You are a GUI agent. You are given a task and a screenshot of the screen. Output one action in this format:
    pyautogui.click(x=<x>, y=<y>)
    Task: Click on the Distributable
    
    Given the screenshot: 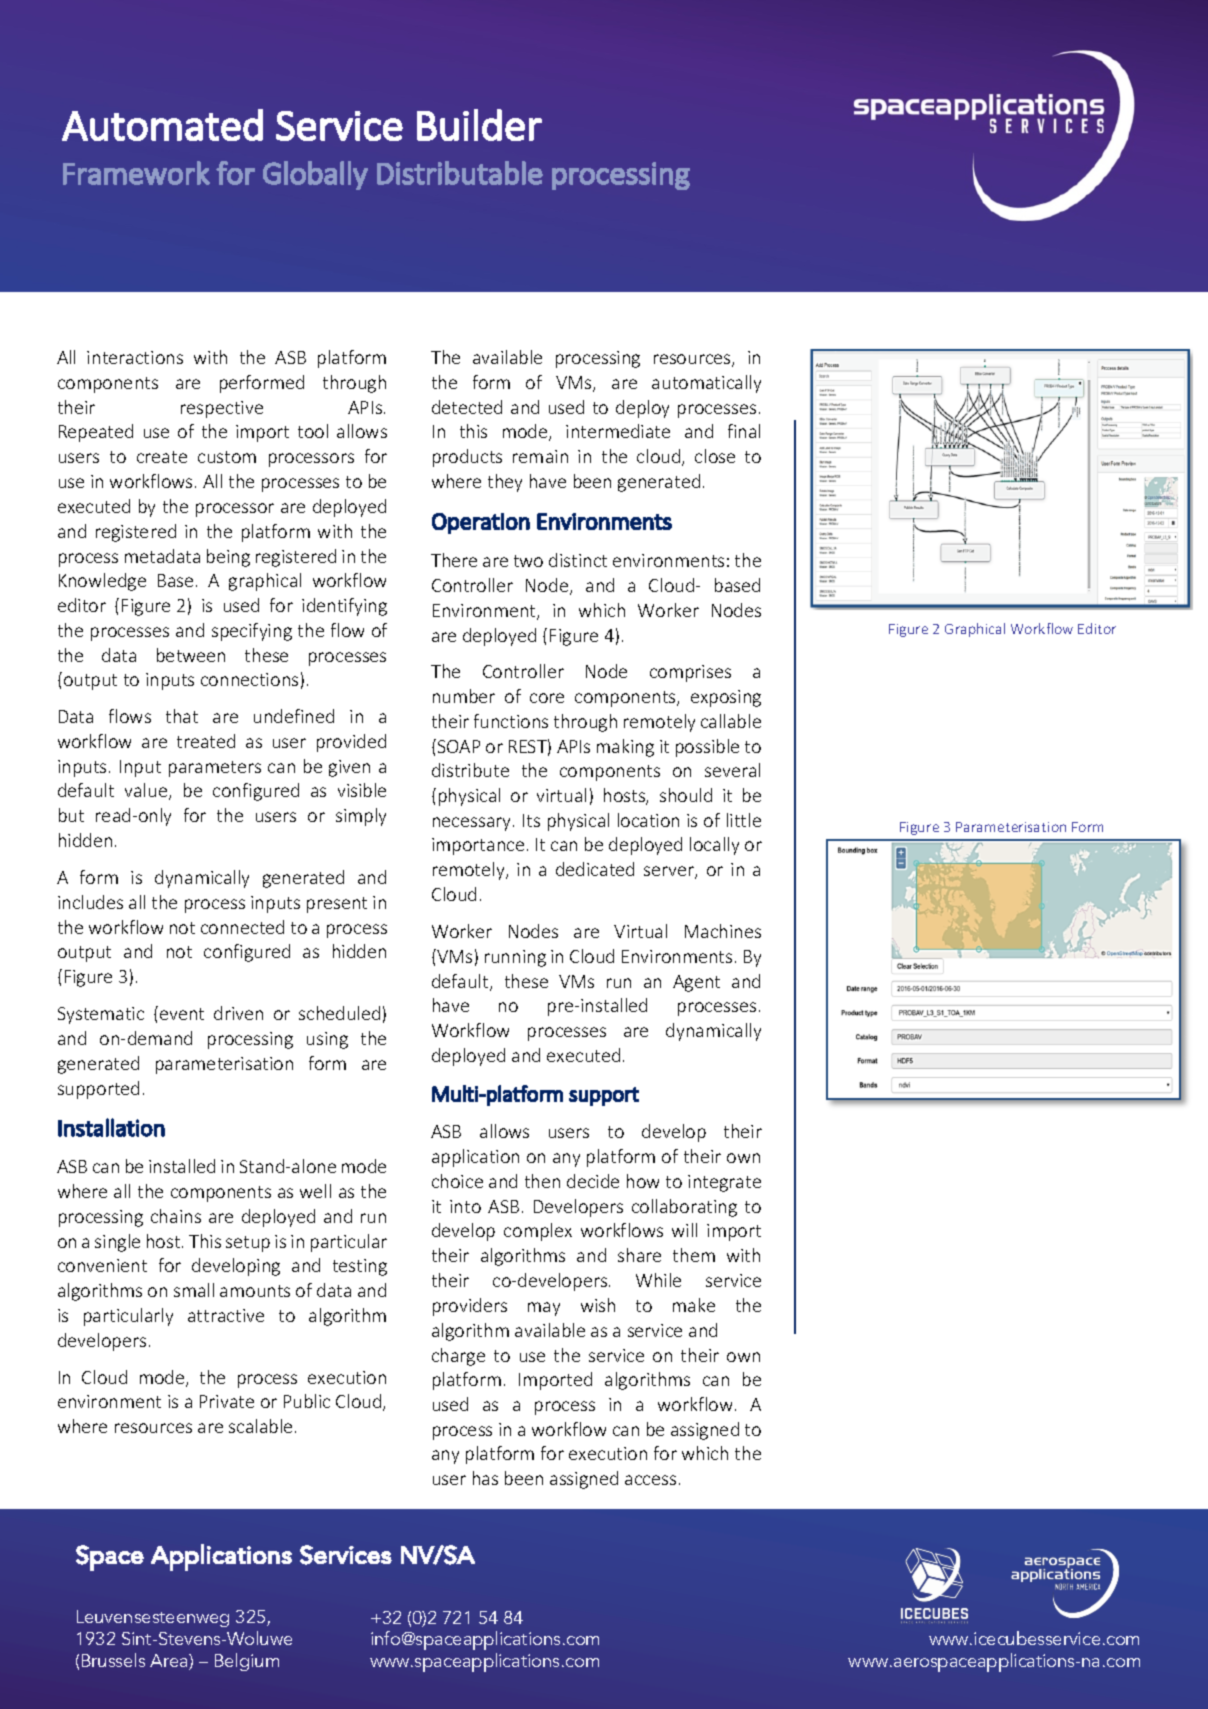 What is the action you would take?
    pyautogui.click(x=460, y=173)
